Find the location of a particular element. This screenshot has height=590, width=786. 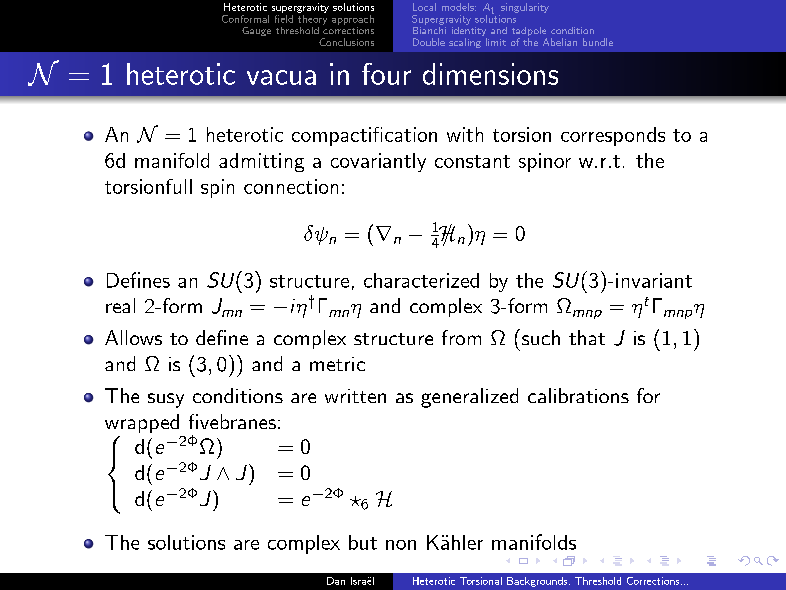

connection is located at coordinates (291, 186).
